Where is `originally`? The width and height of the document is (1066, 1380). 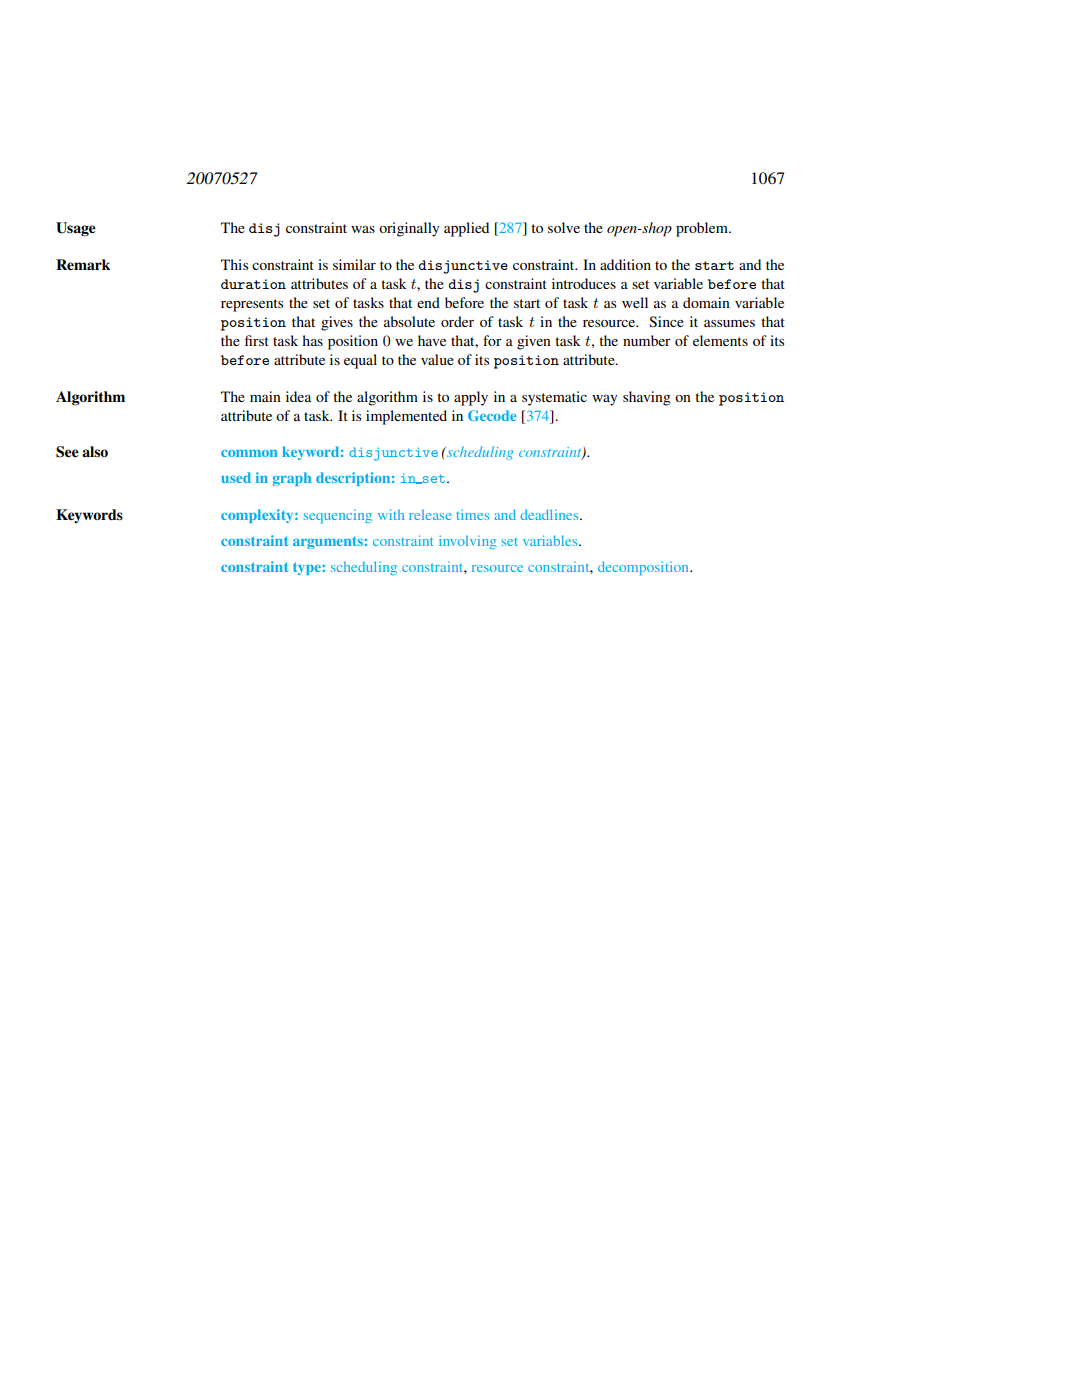 originally is located at coordinates (409, 229).
